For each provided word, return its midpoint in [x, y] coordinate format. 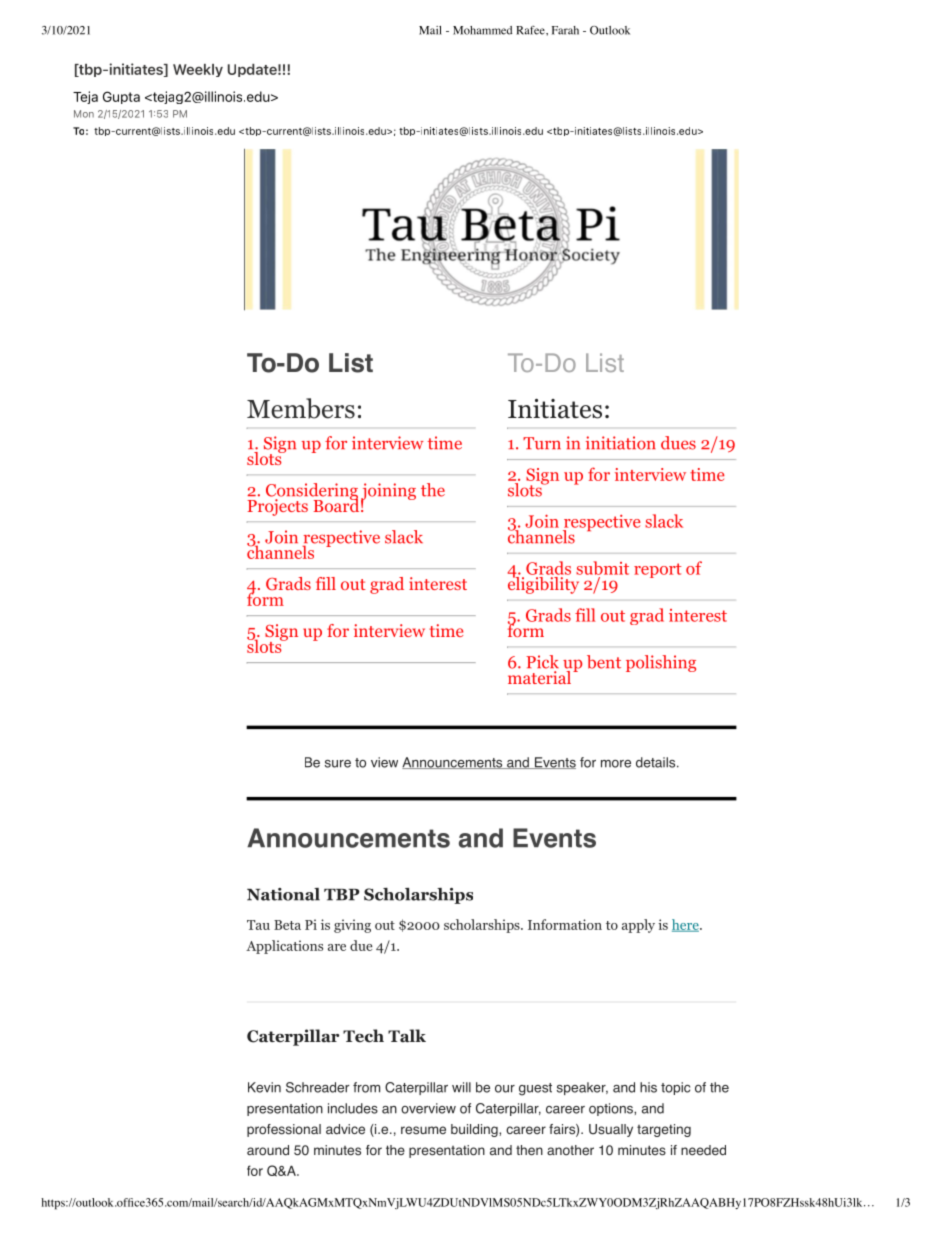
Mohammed [482, 30]
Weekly [198, 70]
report [657, 570]
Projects [277, 506]
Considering [312, 493]
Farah [565, 30]
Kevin [264, 1087]
